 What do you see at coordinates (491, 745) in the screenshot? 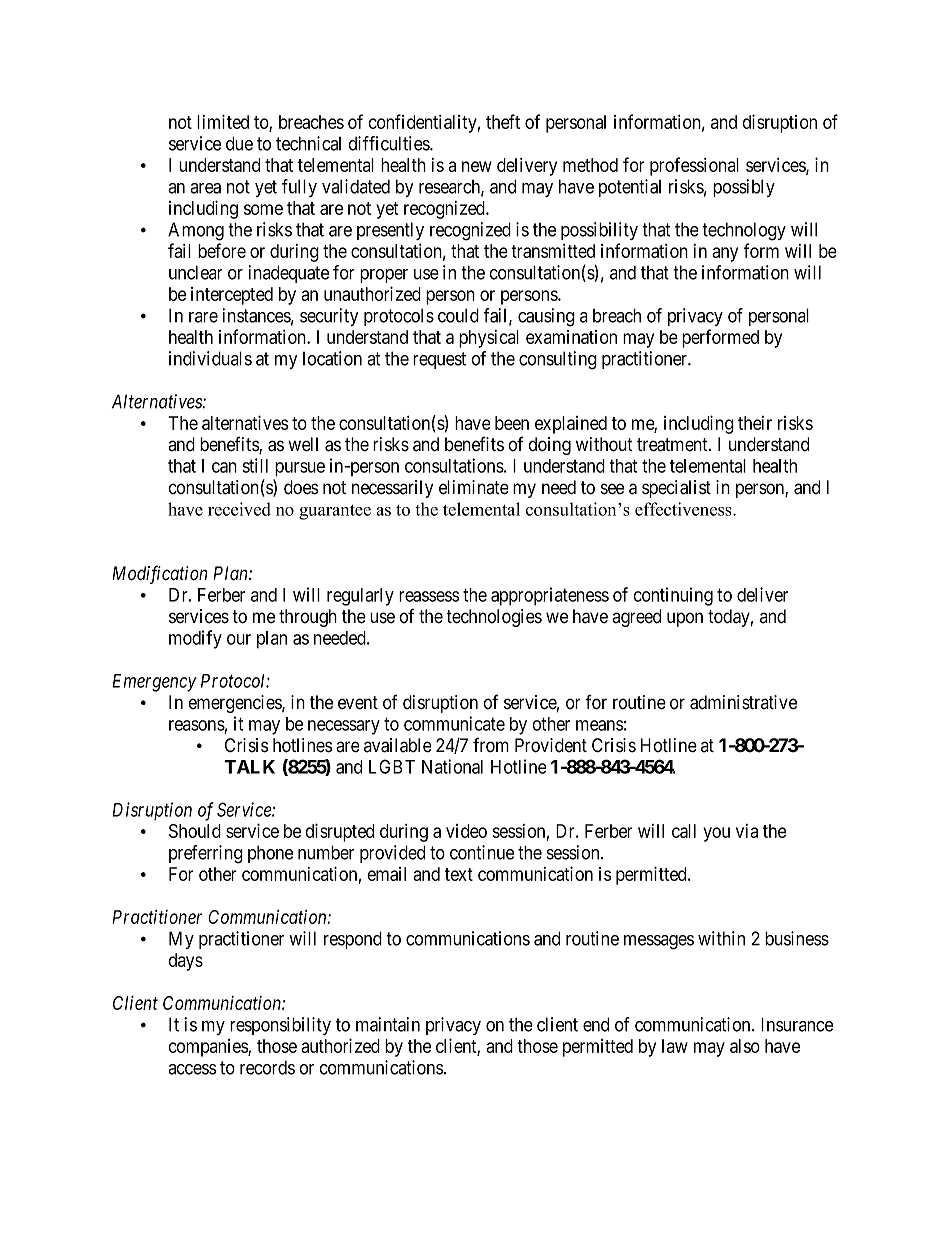
I see `from` at bounding box center [491, 745].
